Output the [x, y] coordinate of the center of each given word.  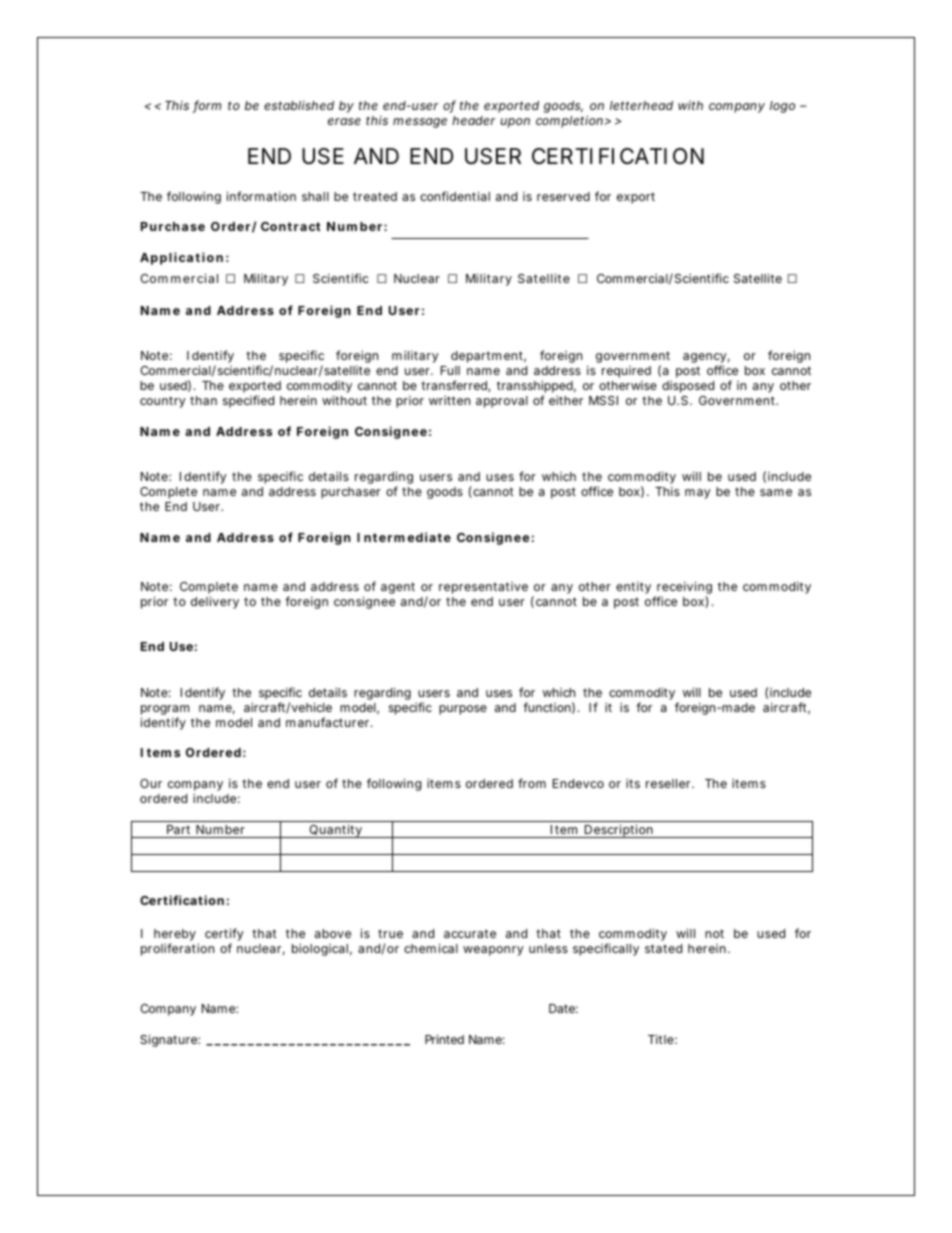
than [203, 400]
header [473, 120]
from [532, 783]
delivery [215, 602]
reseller [670, 783]
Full [450, 370]
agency [706, 359]
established [299, 105]
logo [782, 107]
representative [483, 588]
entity [633, 588]
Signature [170, 1040]
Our [151, 783]
